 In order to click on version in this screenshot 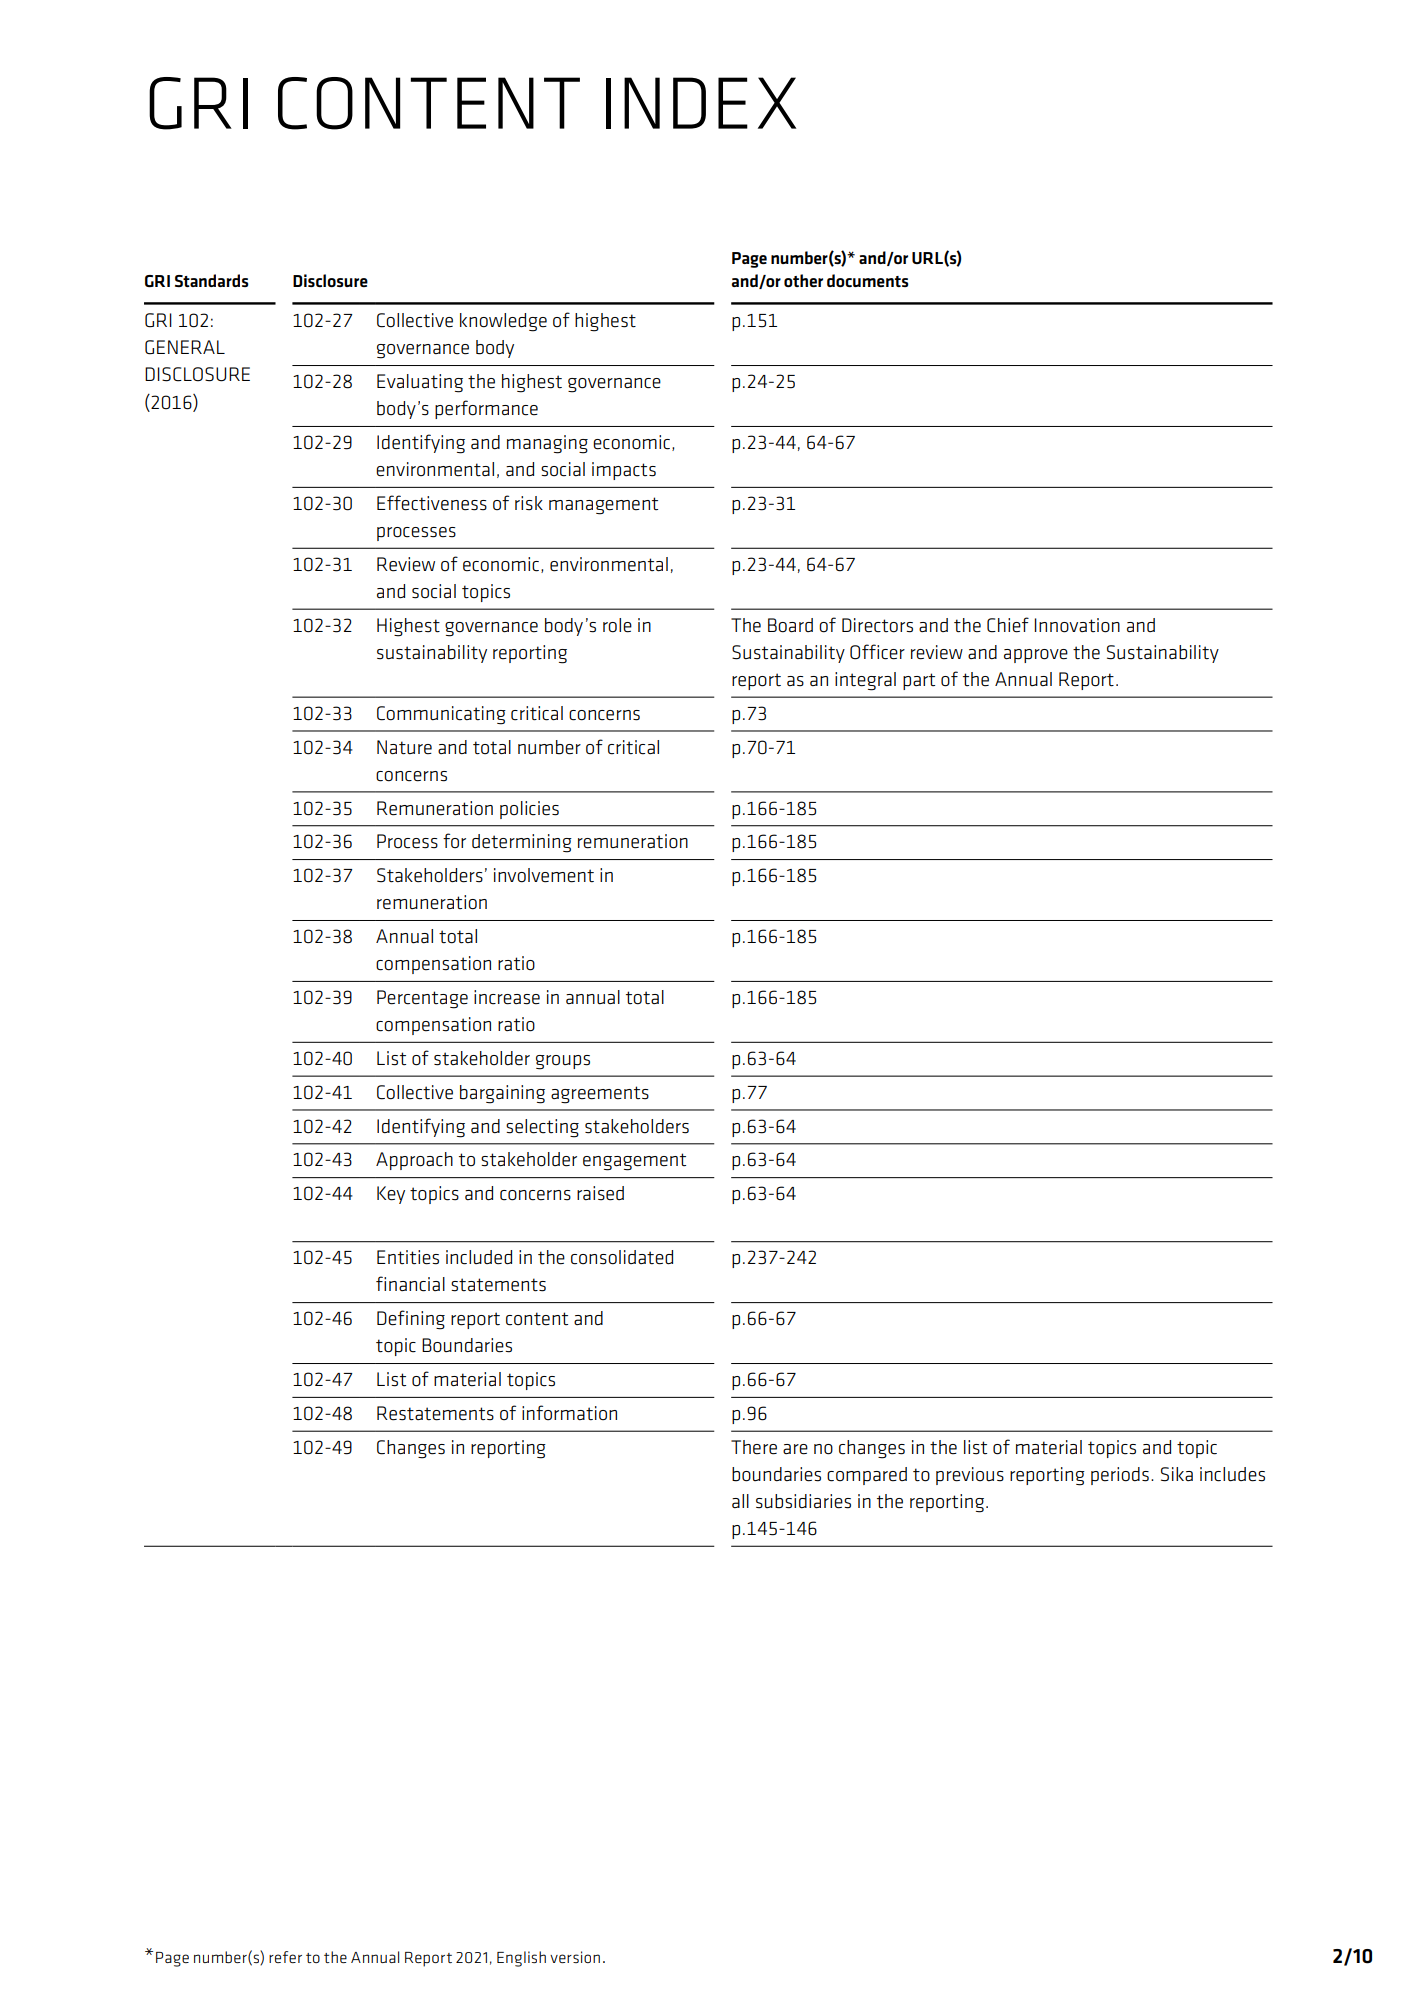, I will do `click(575, 1957)`.
